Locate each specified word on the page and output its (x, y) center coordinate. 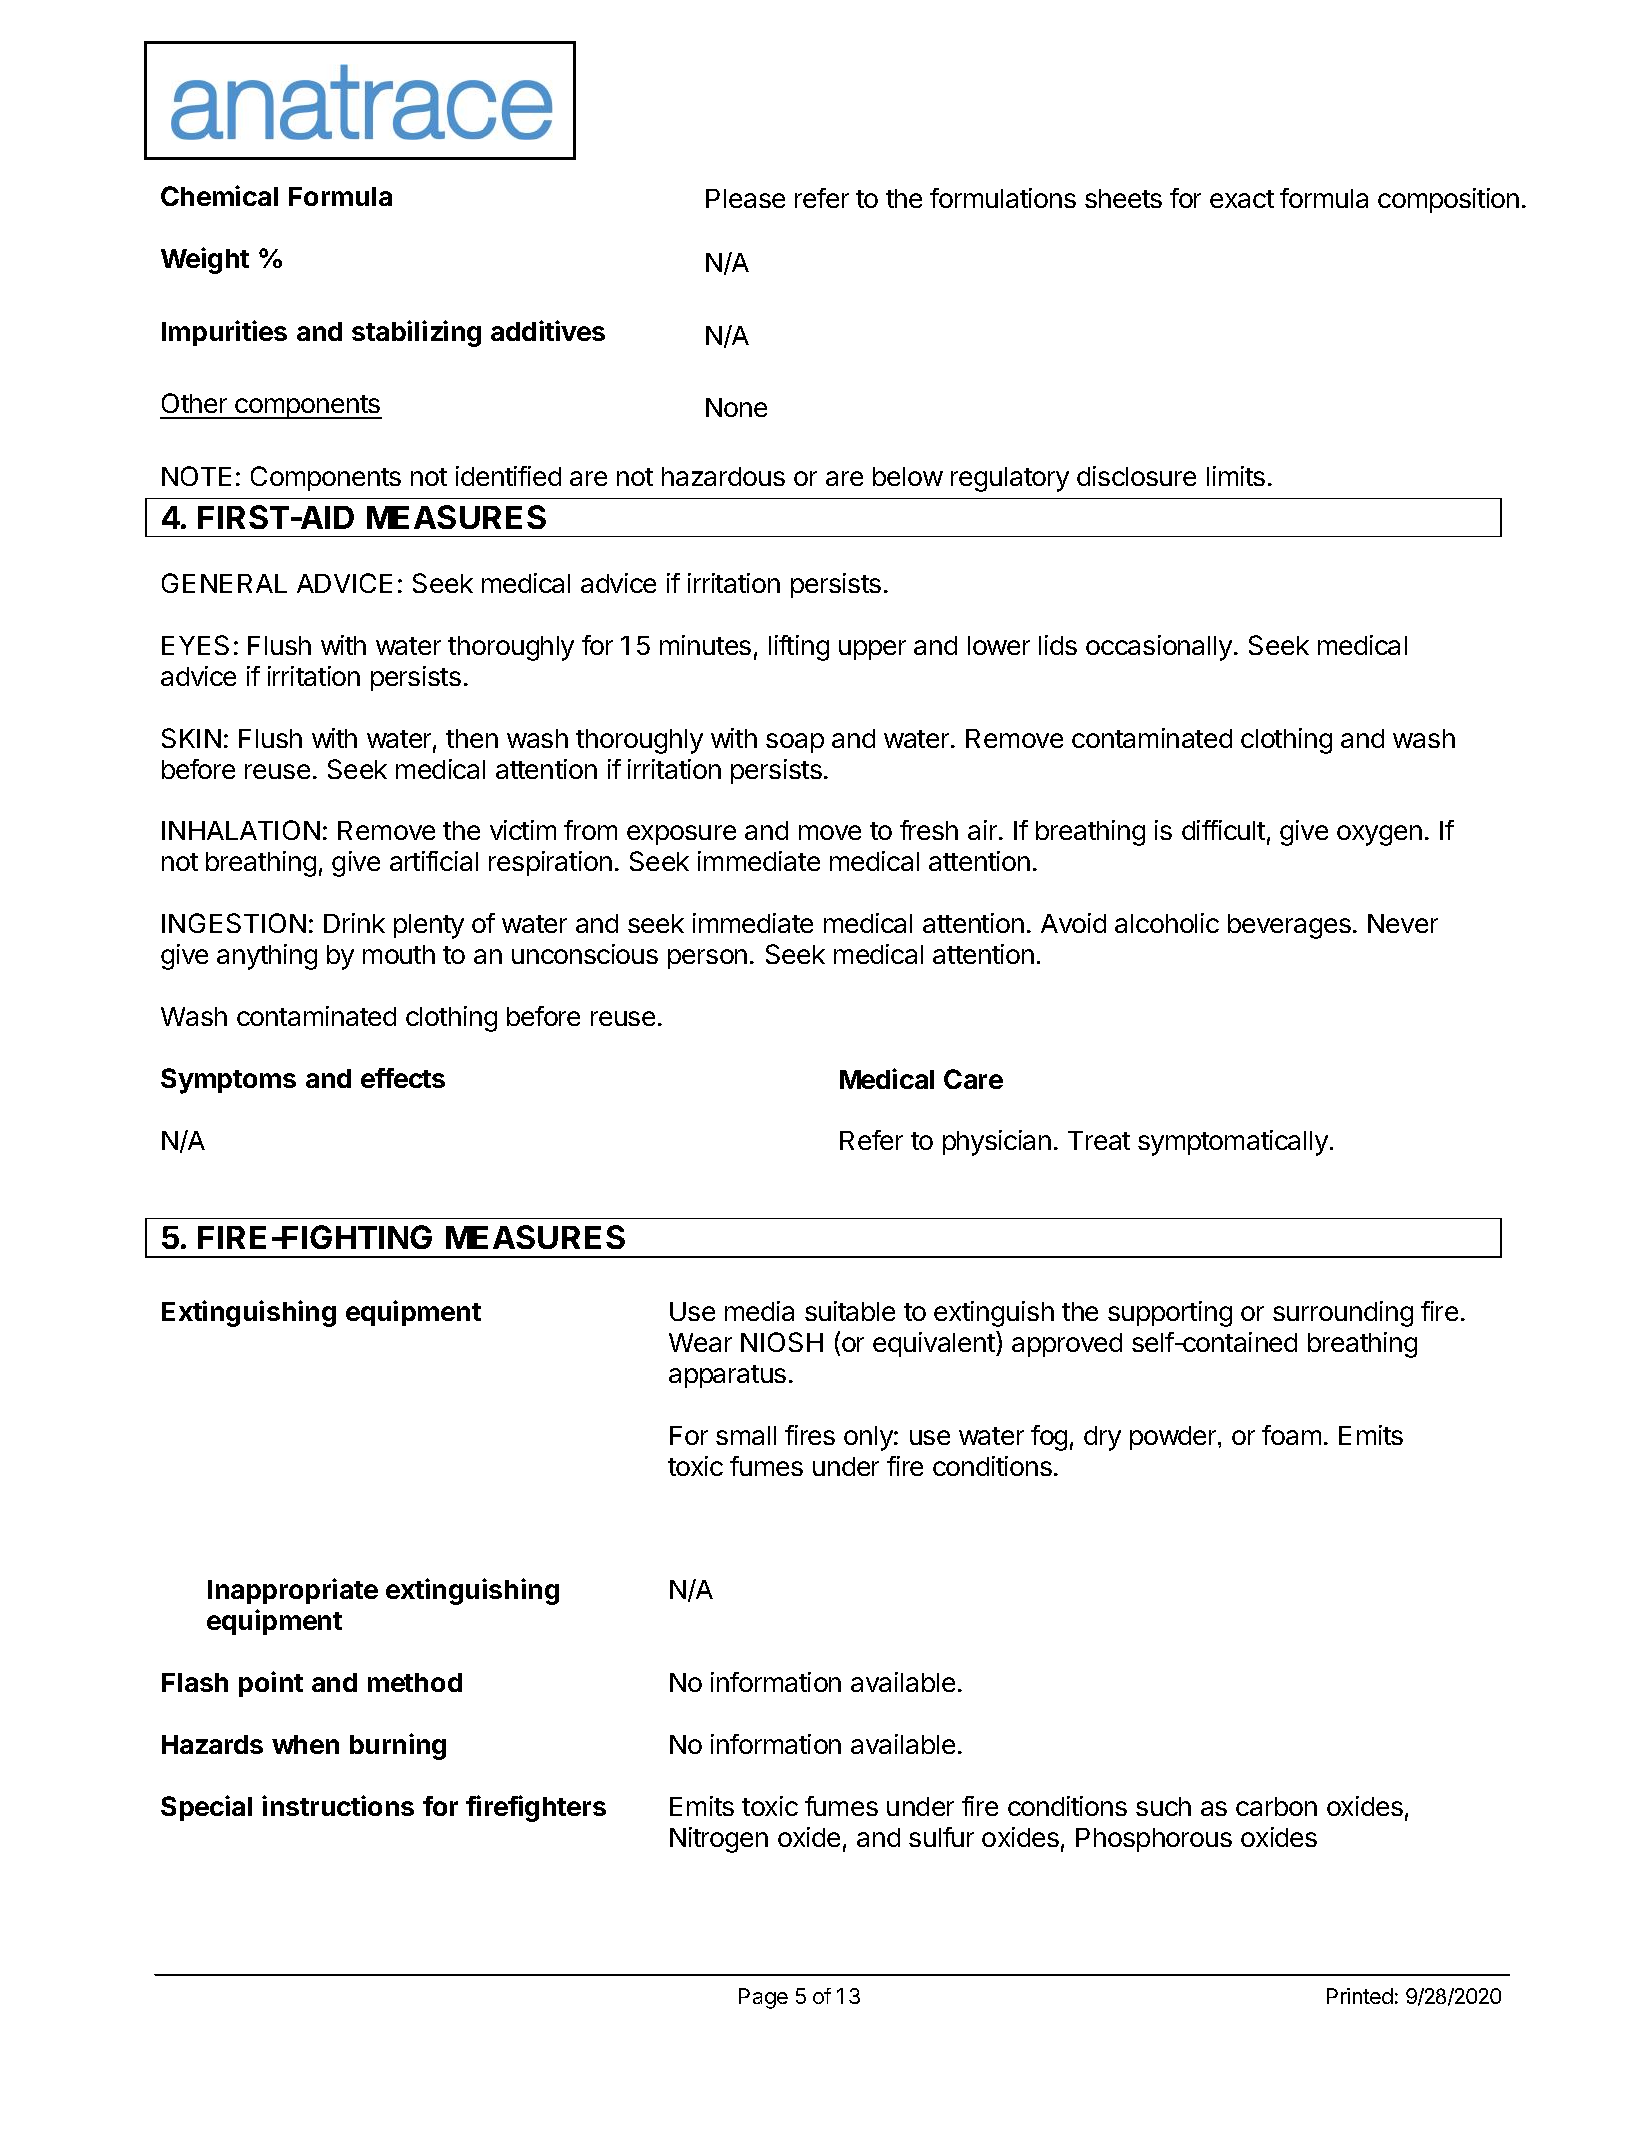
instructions (338, 1805)
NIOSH (782, 1342)
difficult (1223, 830)
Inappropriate (293, 1591)
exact (1242, 199)
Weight (205, 260)
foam (1291, 1435)
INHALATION (241, 830)
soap (795, 743)
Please (745, 198)
